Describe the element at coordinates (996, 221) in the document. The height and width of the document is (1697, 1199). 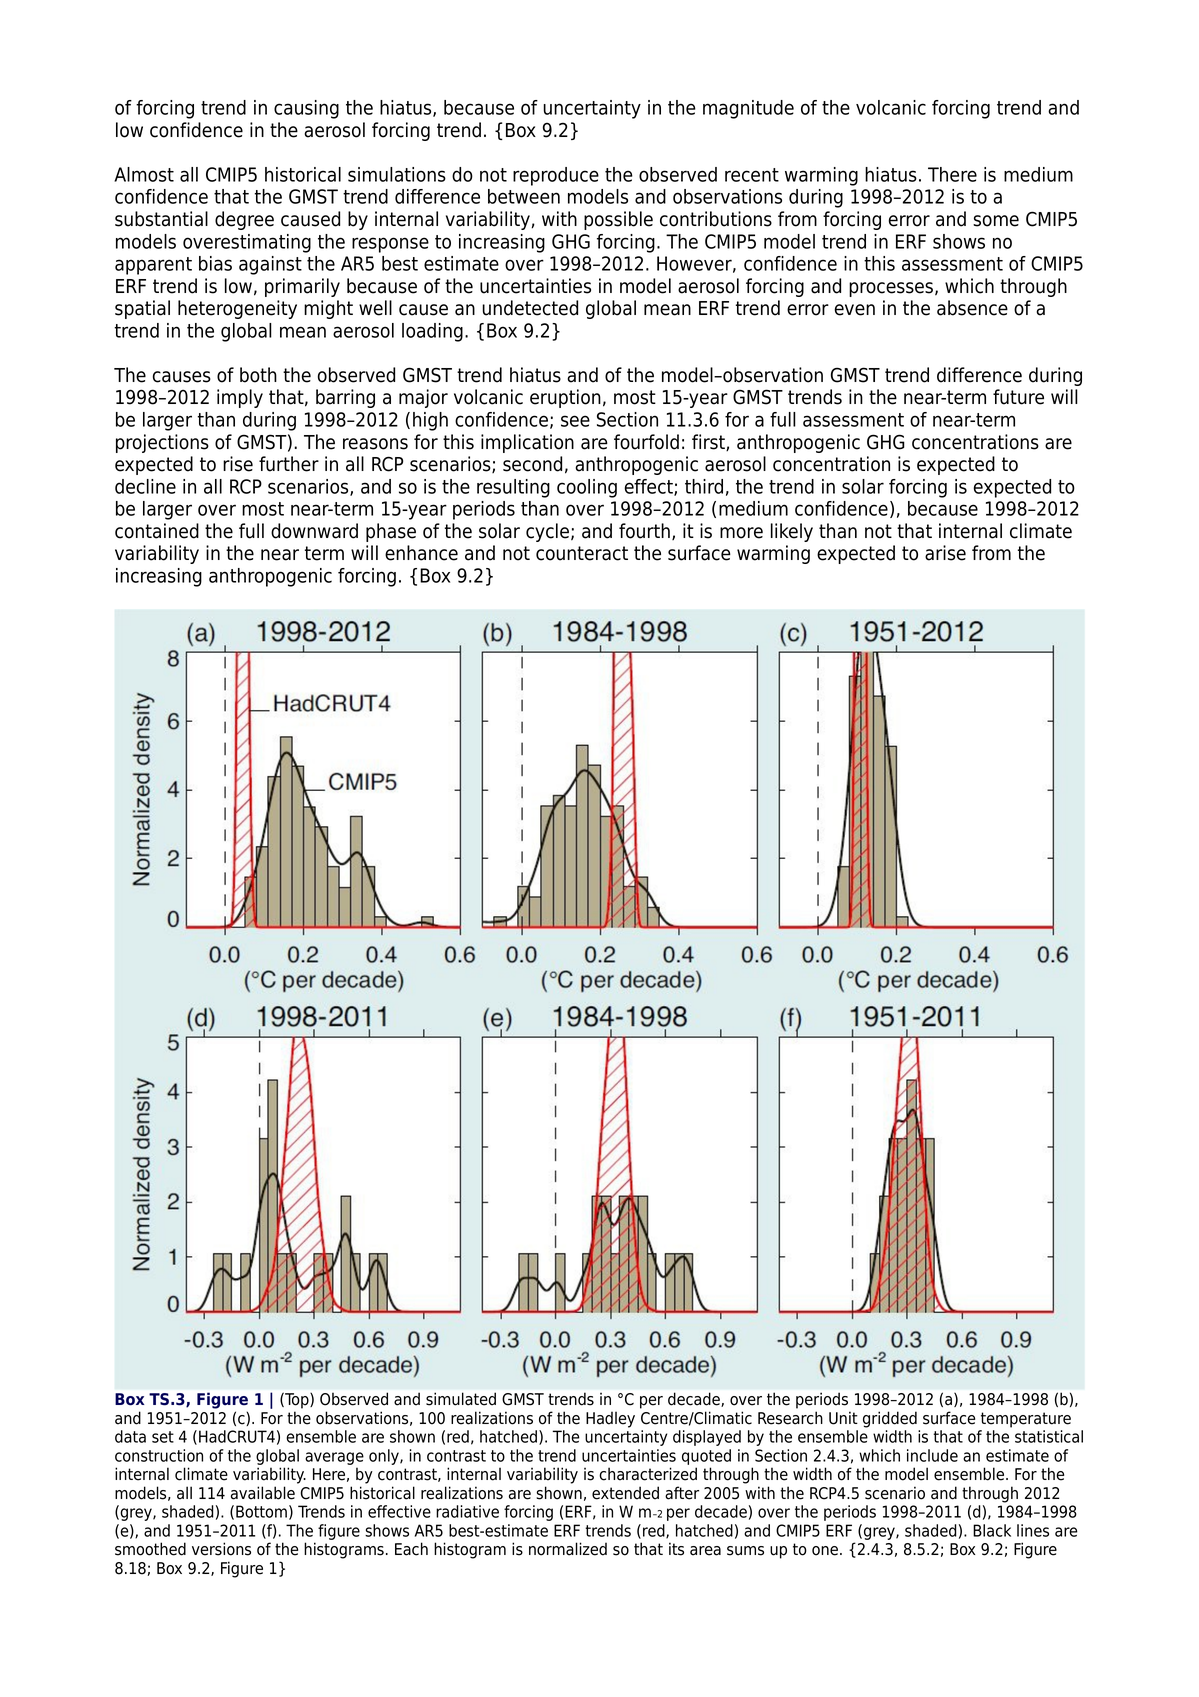
I see `some` at that location.
